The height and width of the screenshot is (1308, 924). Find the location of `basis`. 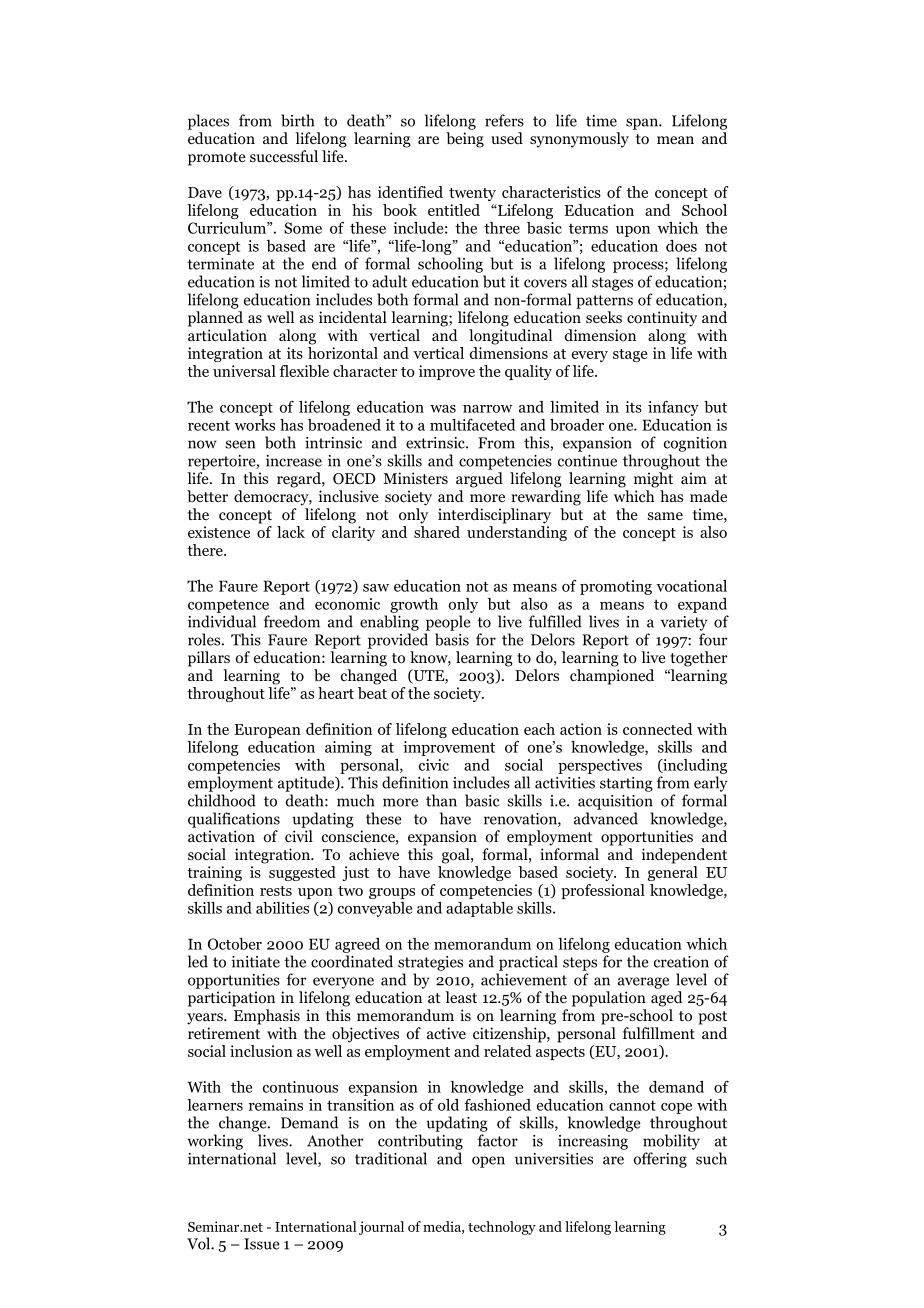

basis is located at coordinates (452, 639).
